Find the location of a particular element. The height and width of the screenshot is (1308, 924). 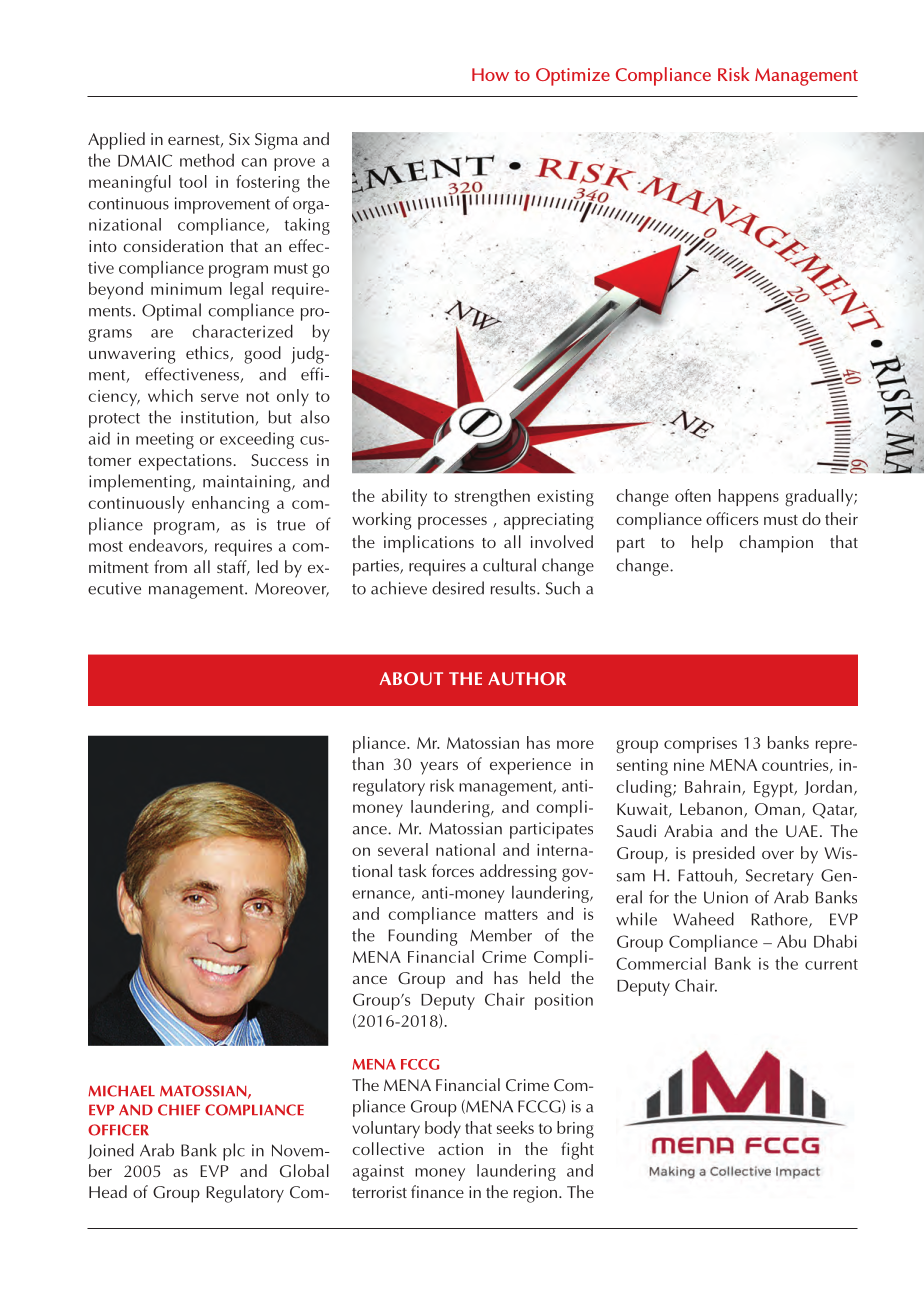

Six is located at coordinates (239, 139).
